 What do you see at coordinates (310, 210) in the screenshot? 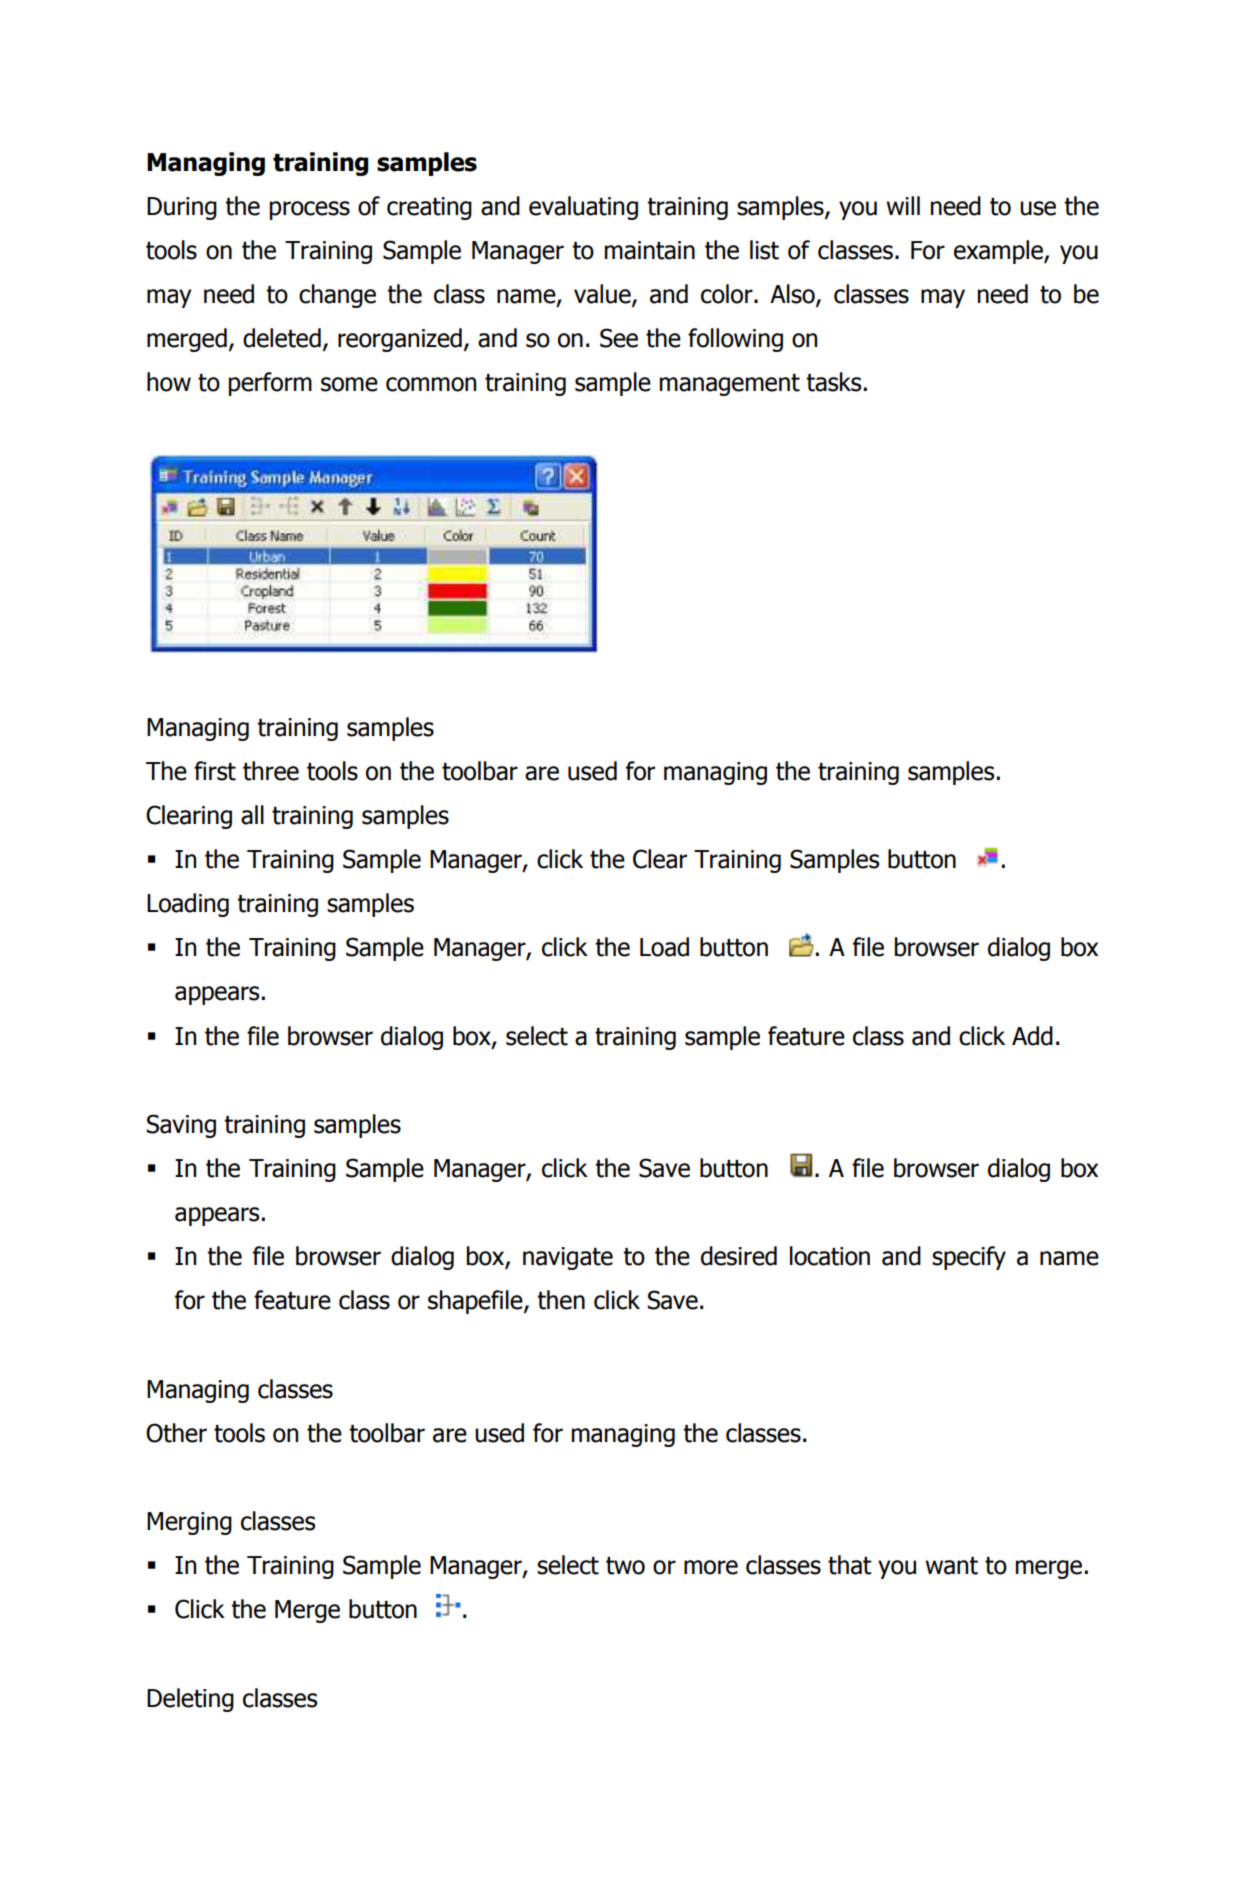
I see `process` at bounding box center [310, 210].
